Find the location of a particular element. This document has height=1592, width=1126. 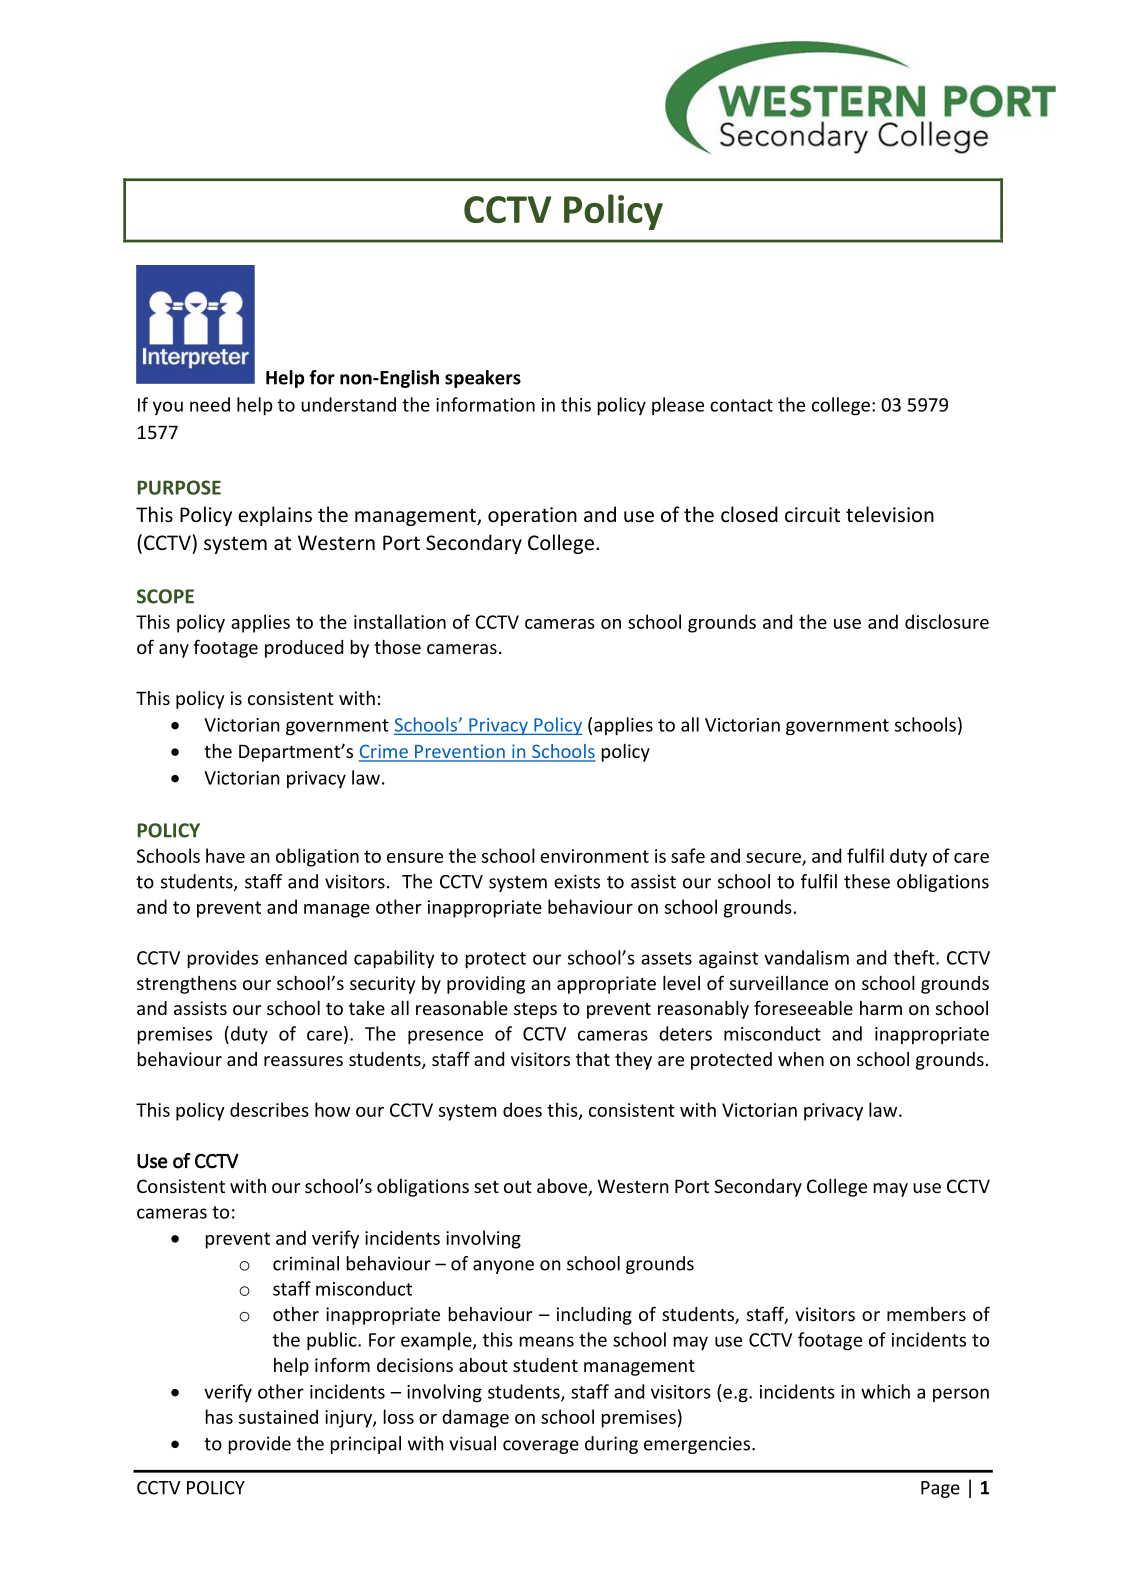

need is located at coordinates (210, 404).
